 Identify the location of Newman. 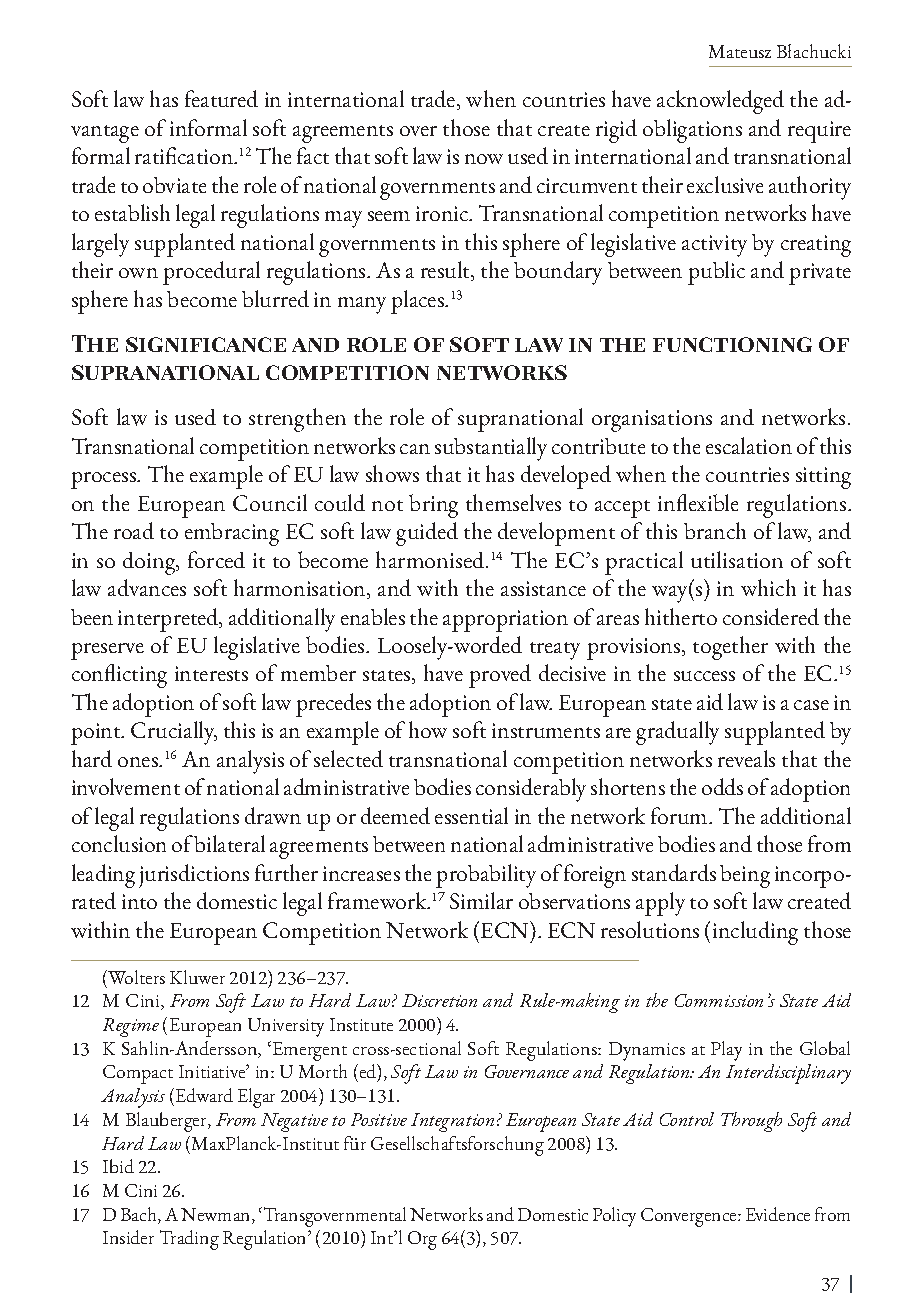
(217, 1216).
